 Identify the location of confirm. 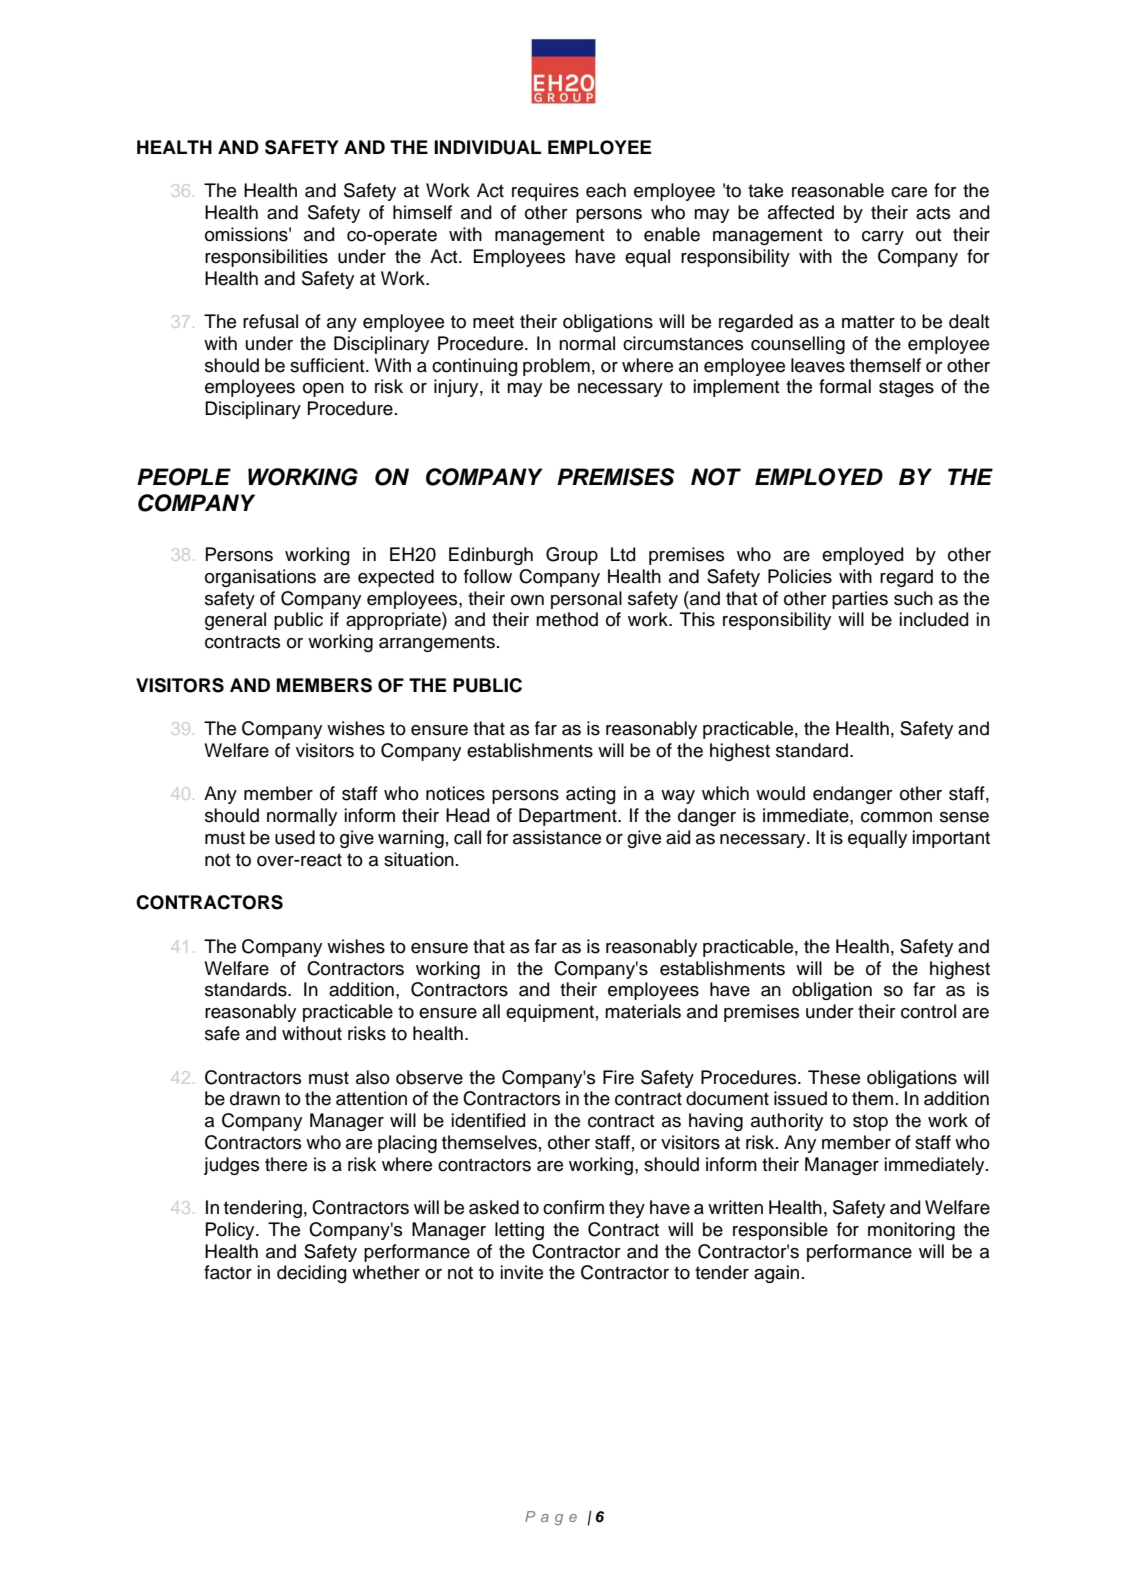
(573, 1207).
